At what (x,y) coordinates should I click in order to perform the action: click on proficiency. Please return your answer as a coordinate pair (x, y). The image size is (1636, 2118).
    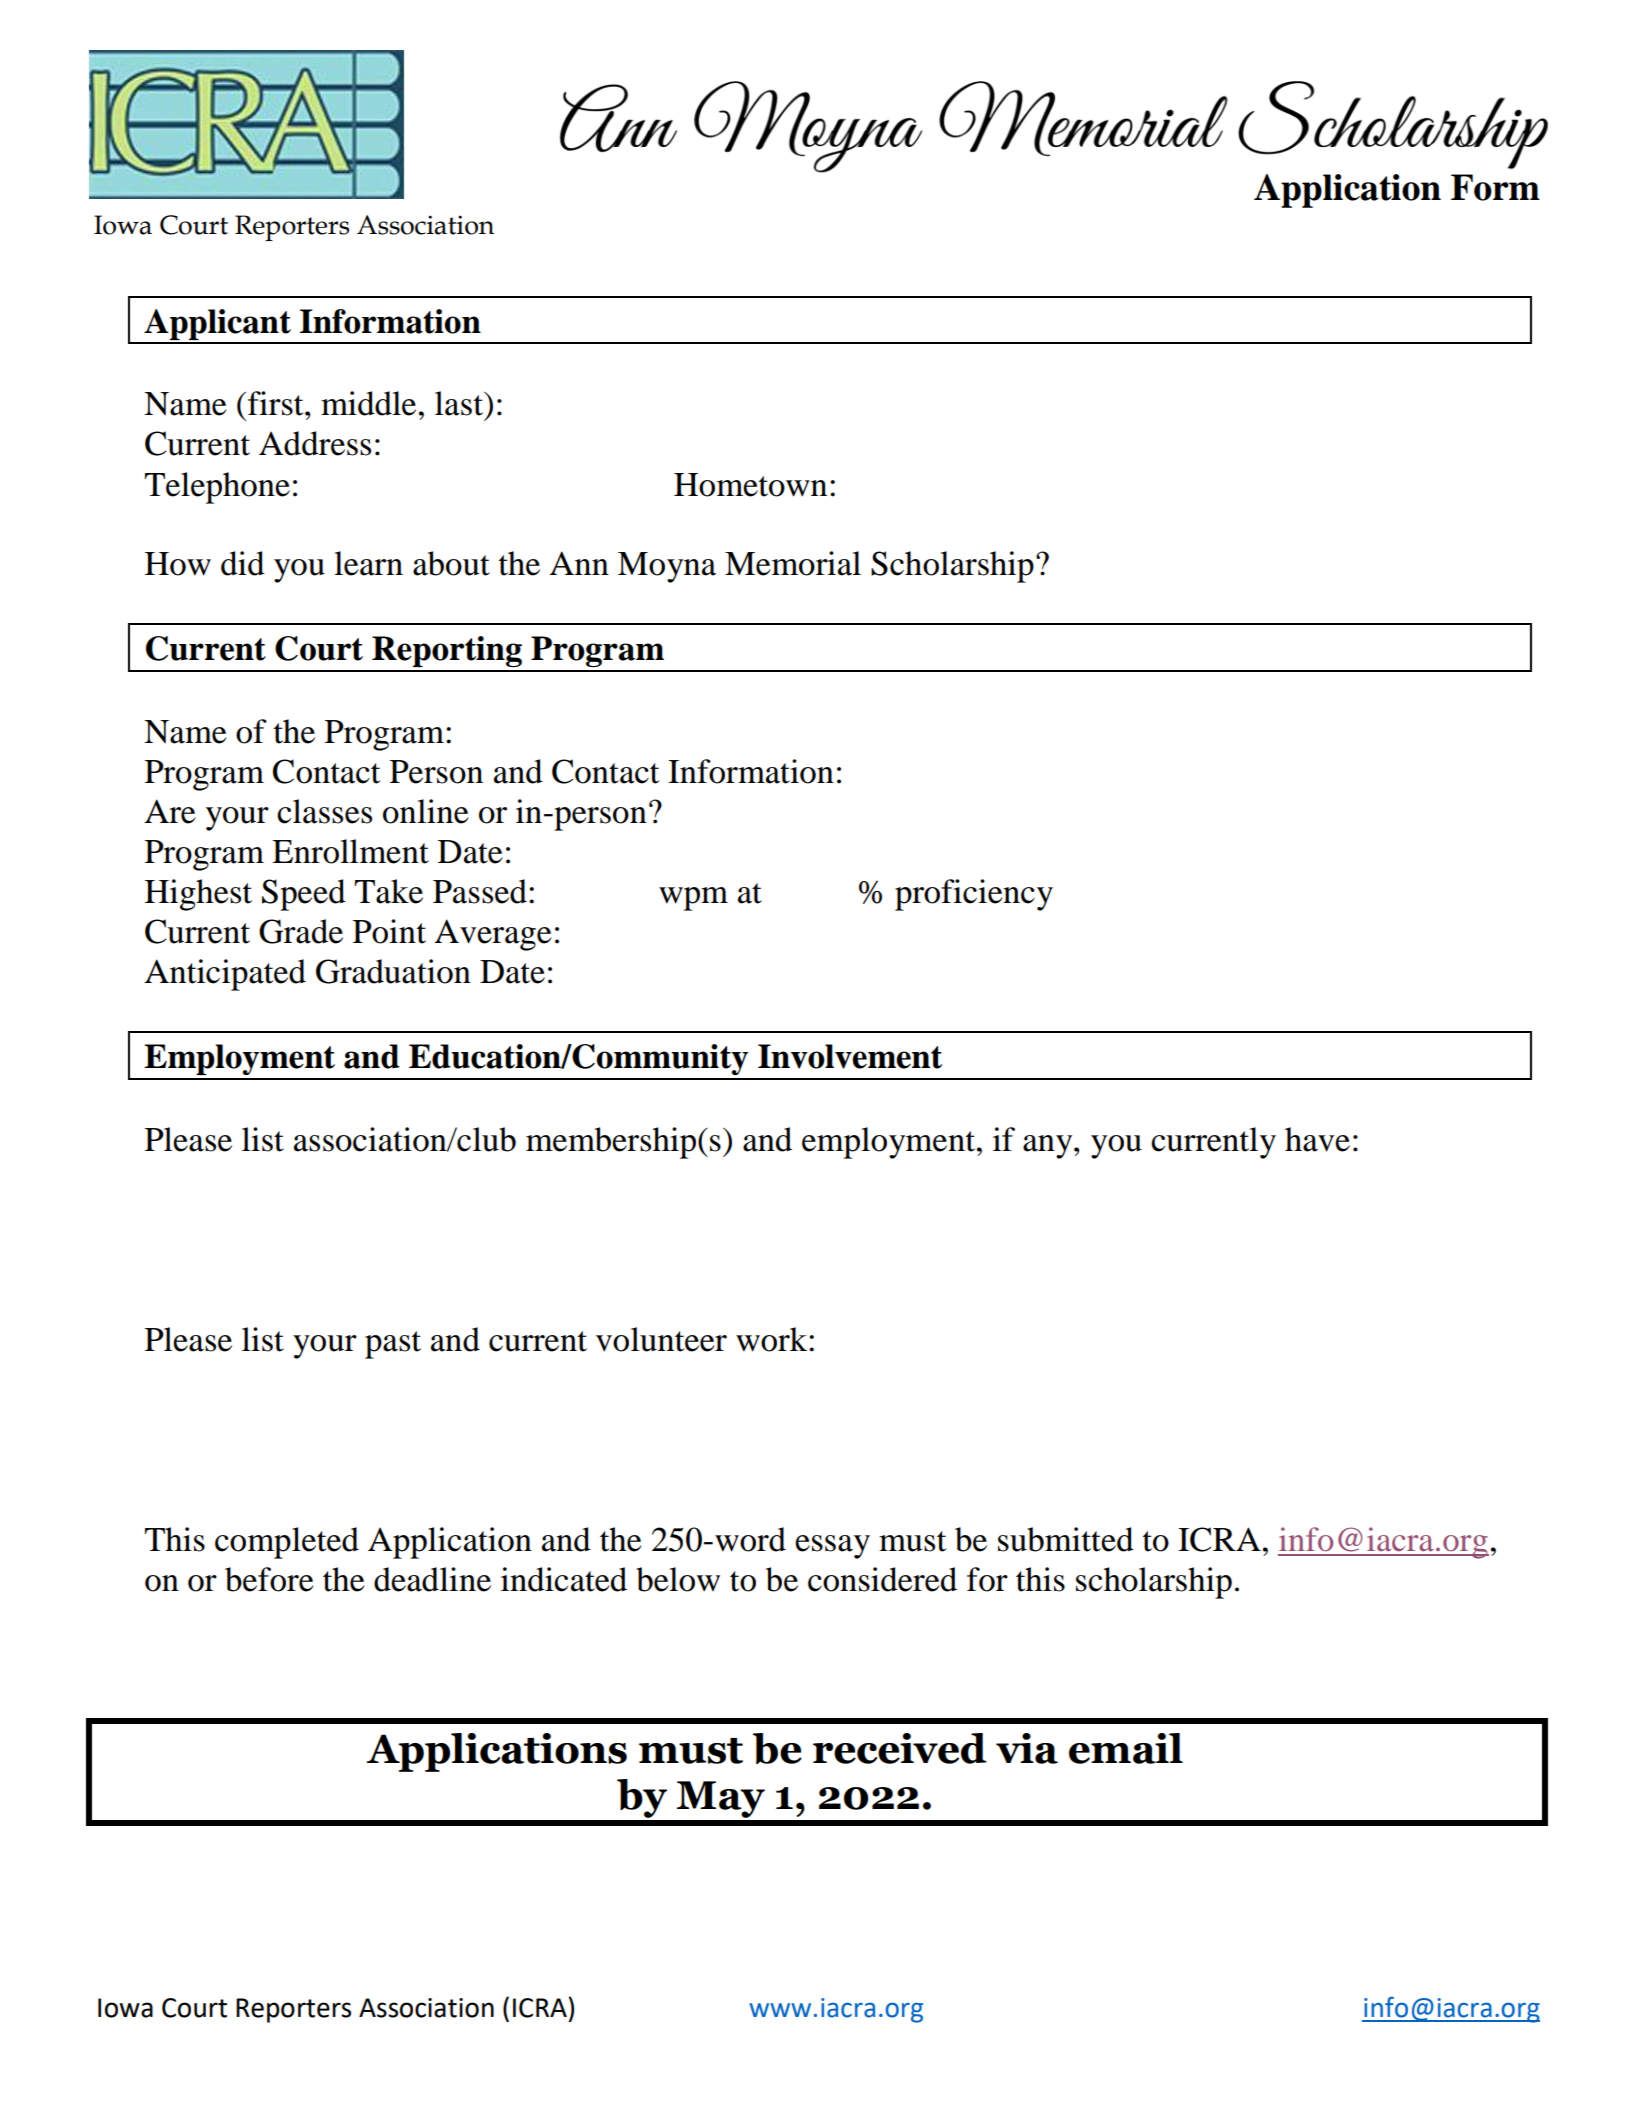
    Looking at the image, I should click on (974, 895).
